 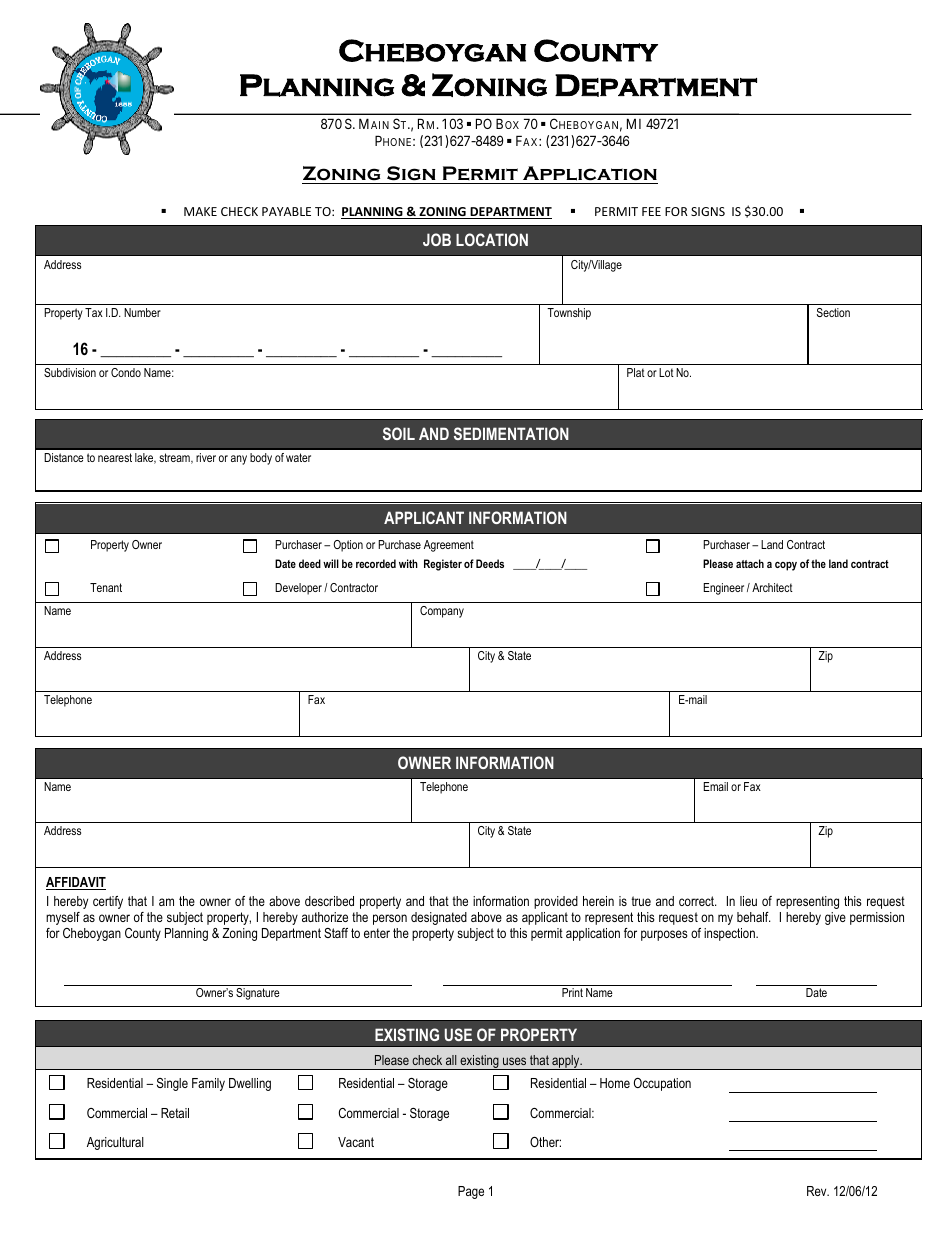 What do you see at coordinates (772, 587) in the page?
I see `Architect` at bounding box center [772, 587].
